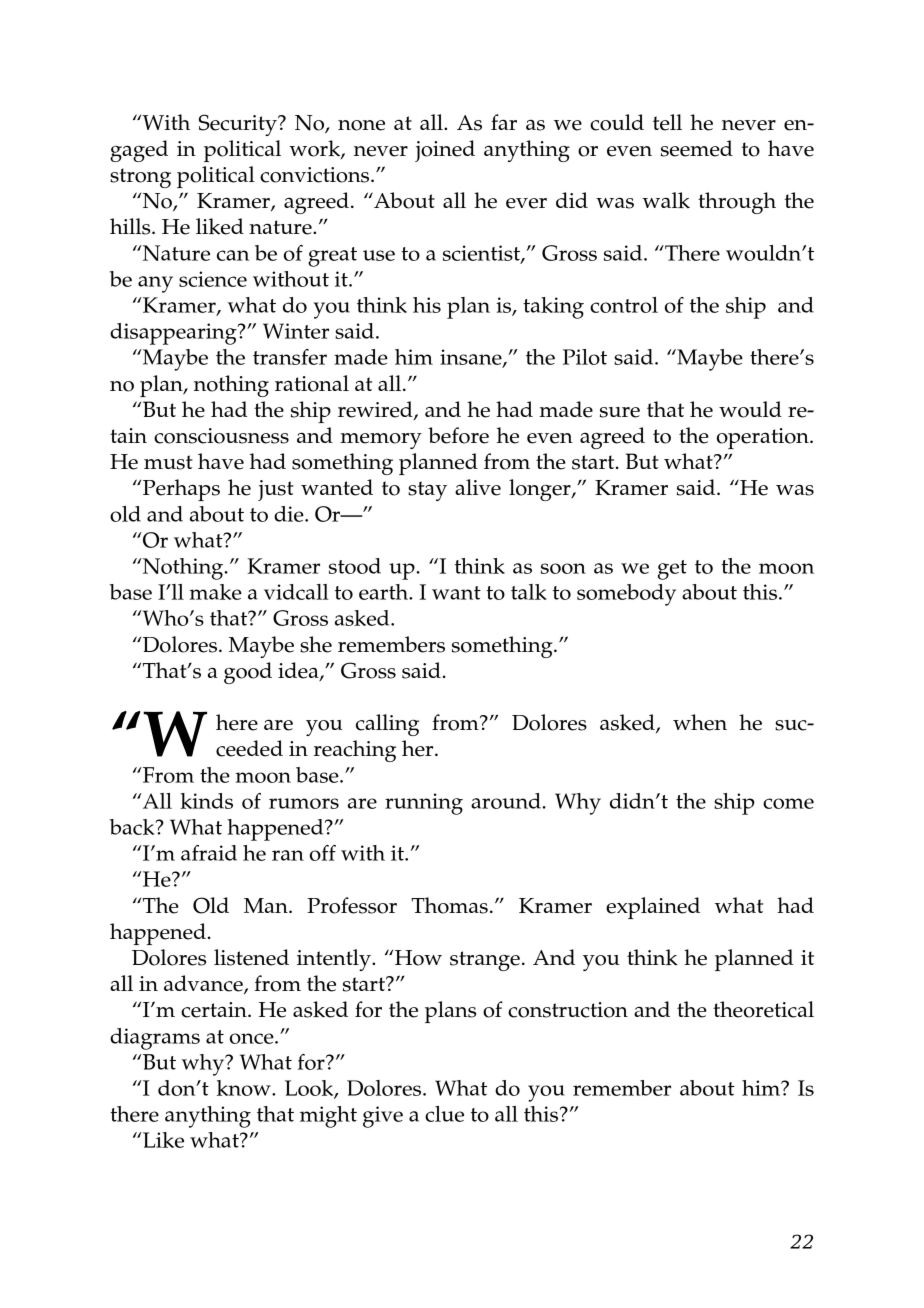 This screenshot has height=1308, width=924. I want to click on explained, so click(653, 908).
